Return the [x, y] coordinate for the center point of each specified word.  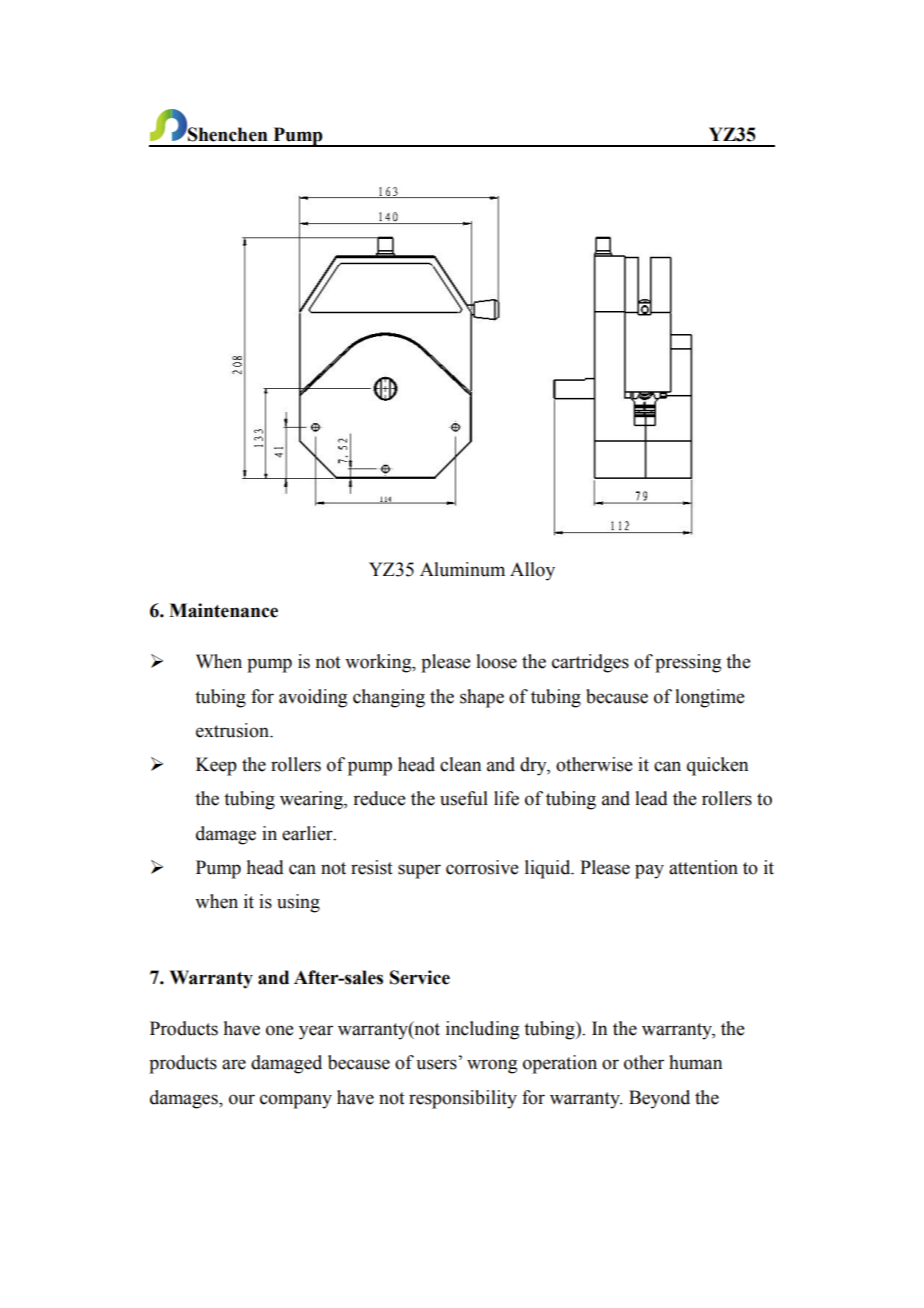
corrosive [482, 867]
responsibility [463, 1099]
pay [649, 871]
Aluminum [462, 569]
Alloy [532, 571]
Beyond [659, 1099]
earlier [308, 833]
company [296, 1101]
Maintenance [223, 610]
